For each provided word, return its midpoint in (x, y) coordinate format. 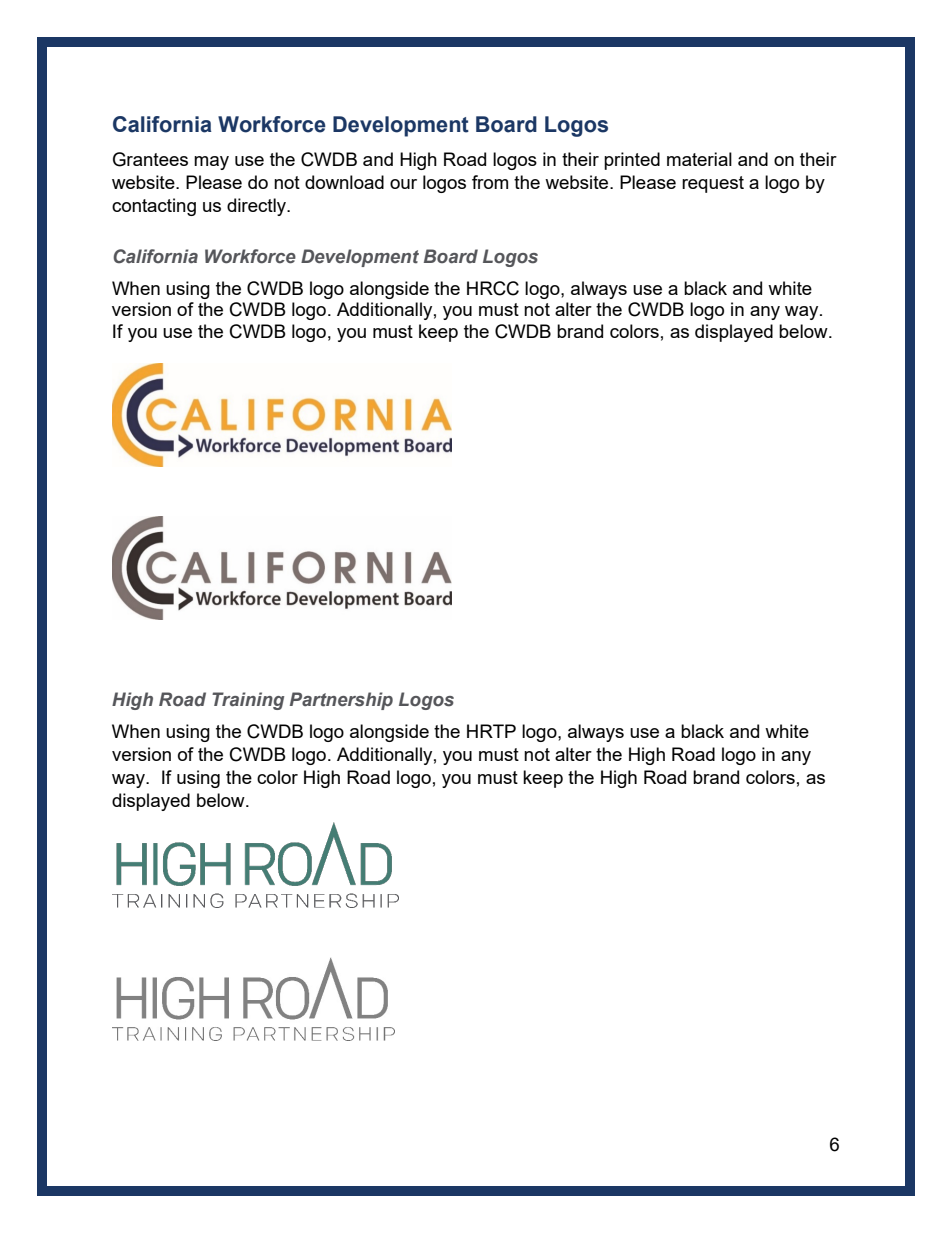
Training (248, 701)
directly (258, 207)
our (403, 184)
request (713, 184)
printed (632, 161)
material (699, 159)
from (490, 182)
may (211, 163)
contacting (154, 207)
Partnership (341, 701)
